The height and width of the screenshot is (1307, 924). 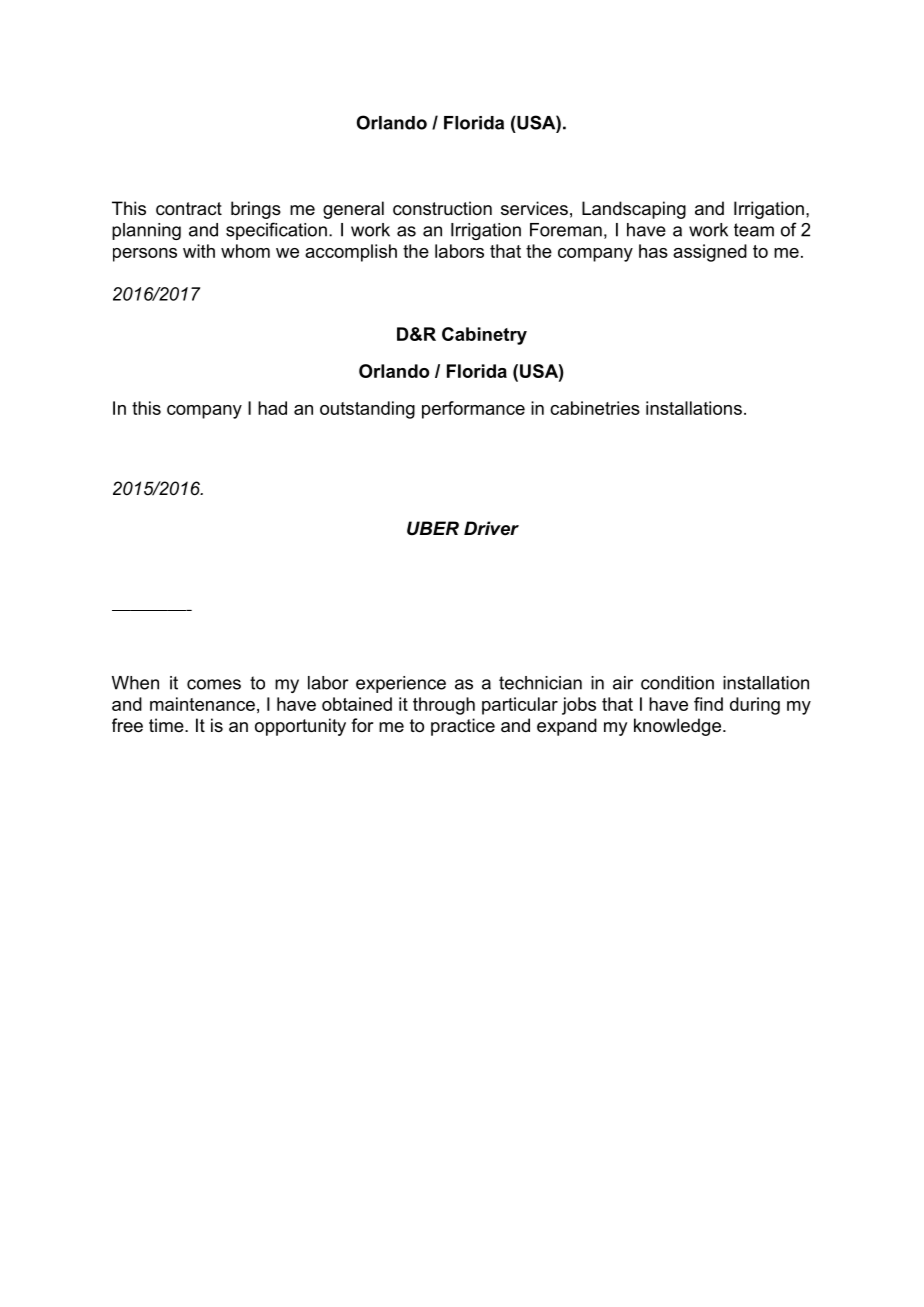 What do you see at coordinates (367, 410) in the screenshot?
I see `outstanding` at bounding box center [367, 410].
